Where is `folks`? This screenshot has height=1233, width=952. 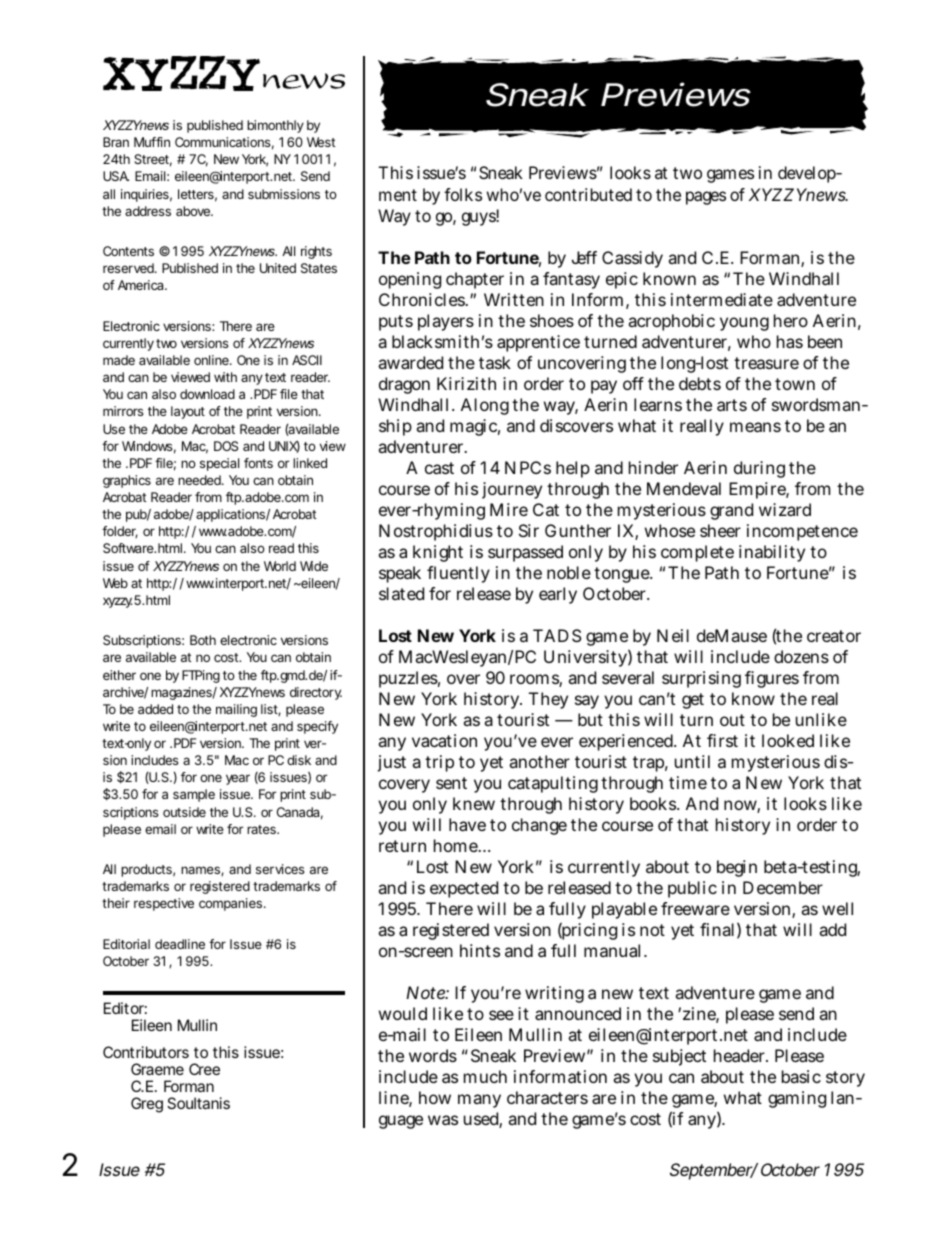
folks is located at coordinates (463, 194).
